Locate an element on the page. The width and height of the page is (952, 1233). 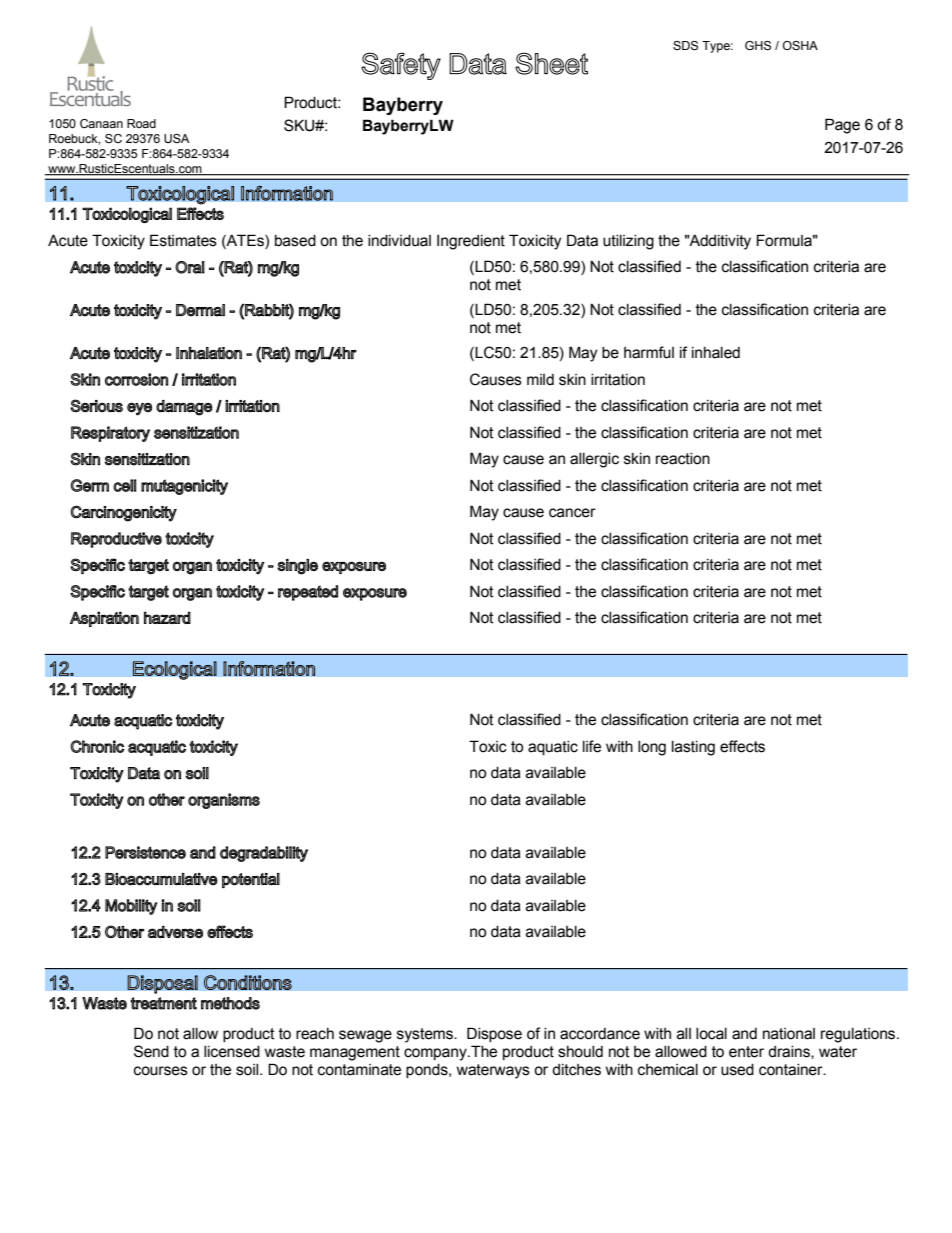
GHS is located at coordinates (758, 45).
